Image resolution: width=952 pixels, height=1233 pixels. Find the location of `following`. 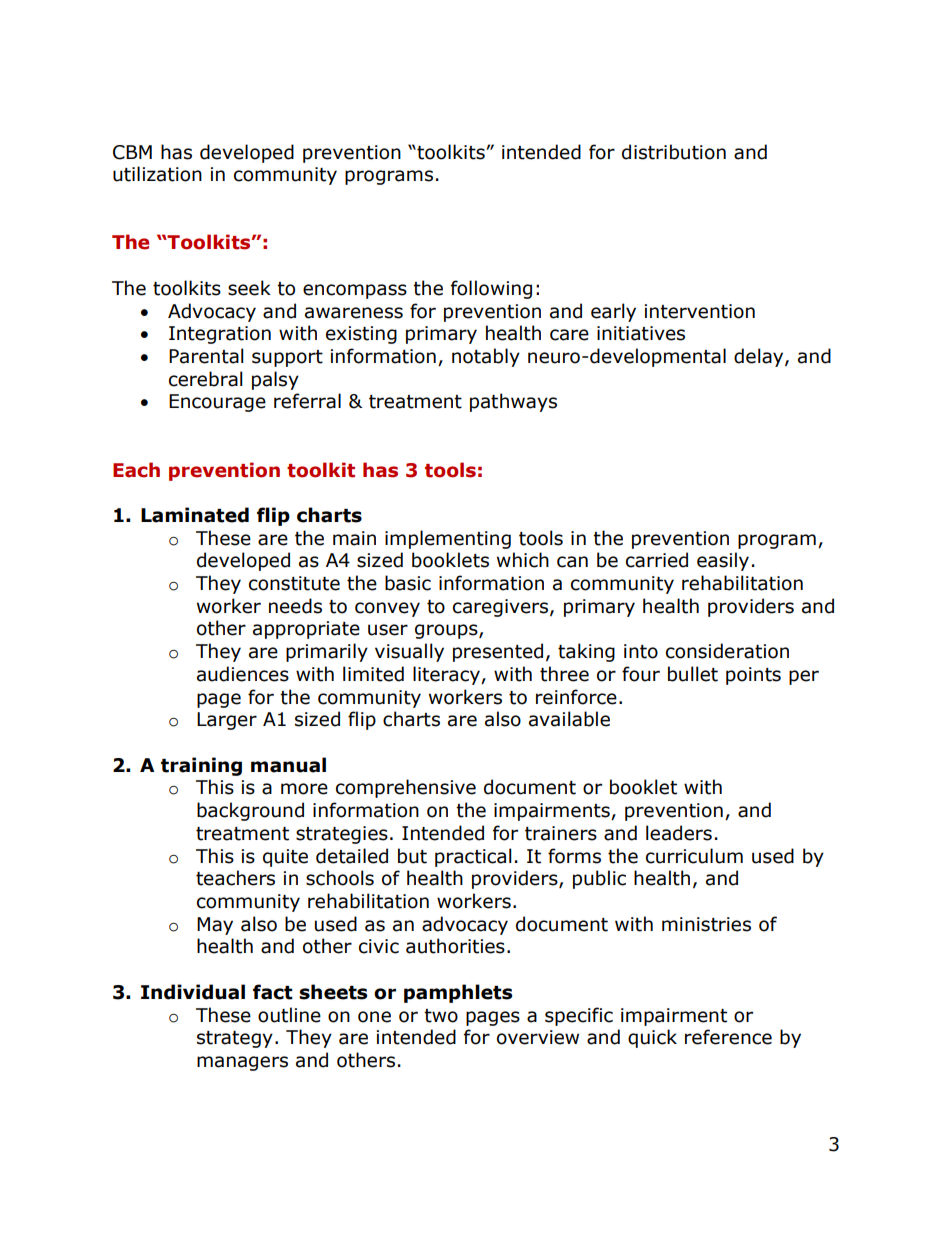

following is located at coordinates (491, 289).
